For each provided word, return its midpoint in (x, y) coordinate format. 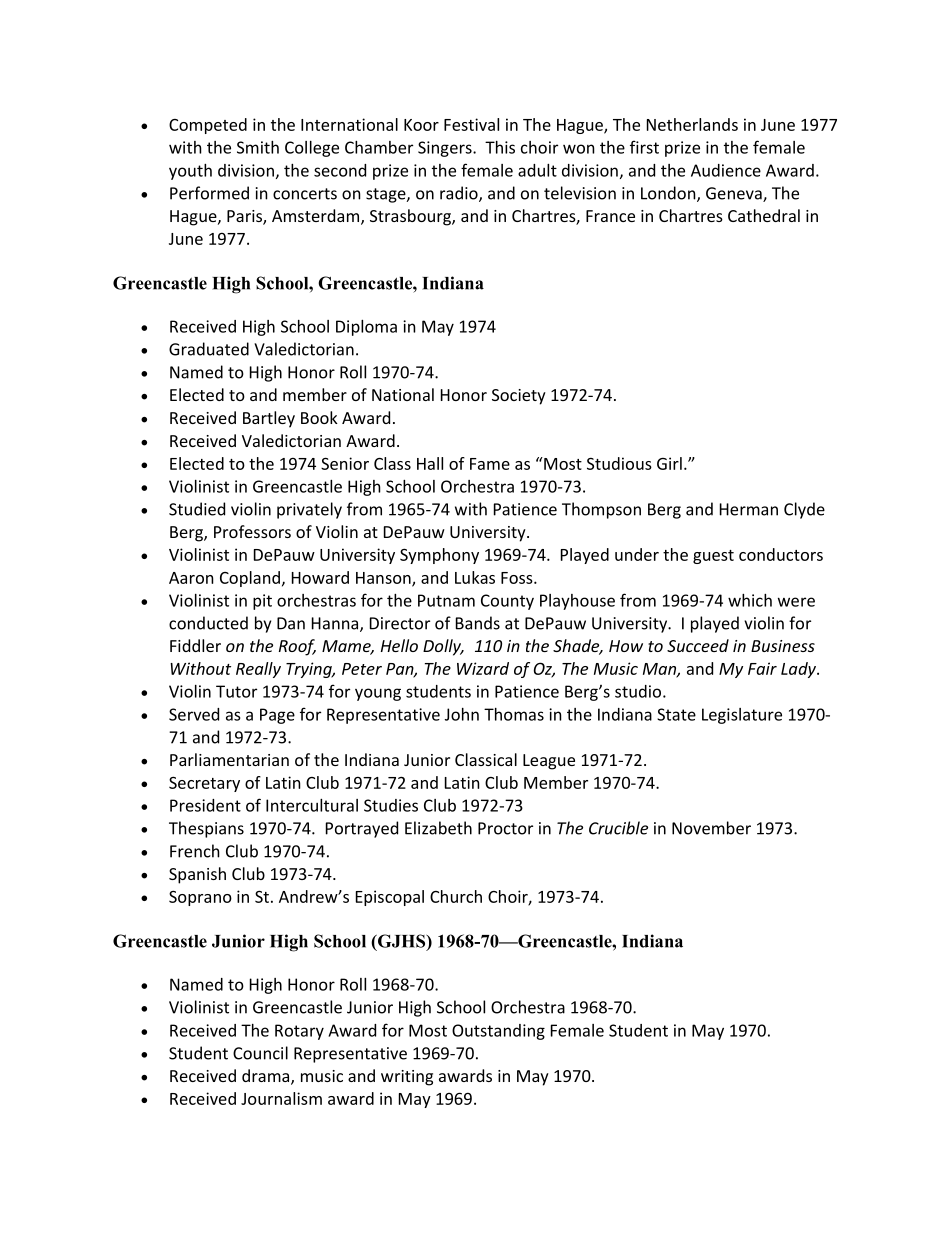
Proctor (505, 828)
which (750, 600)
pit (262, 602)
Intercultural (312, 805)
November (711, 828)
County (507, 602)
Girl (669, 463)
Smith (258, 147)
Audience (726, 170)
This (500, 147)
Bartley (269, 419)
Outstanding (498, 1032)
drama (267, 1077)
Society (519, 397)
